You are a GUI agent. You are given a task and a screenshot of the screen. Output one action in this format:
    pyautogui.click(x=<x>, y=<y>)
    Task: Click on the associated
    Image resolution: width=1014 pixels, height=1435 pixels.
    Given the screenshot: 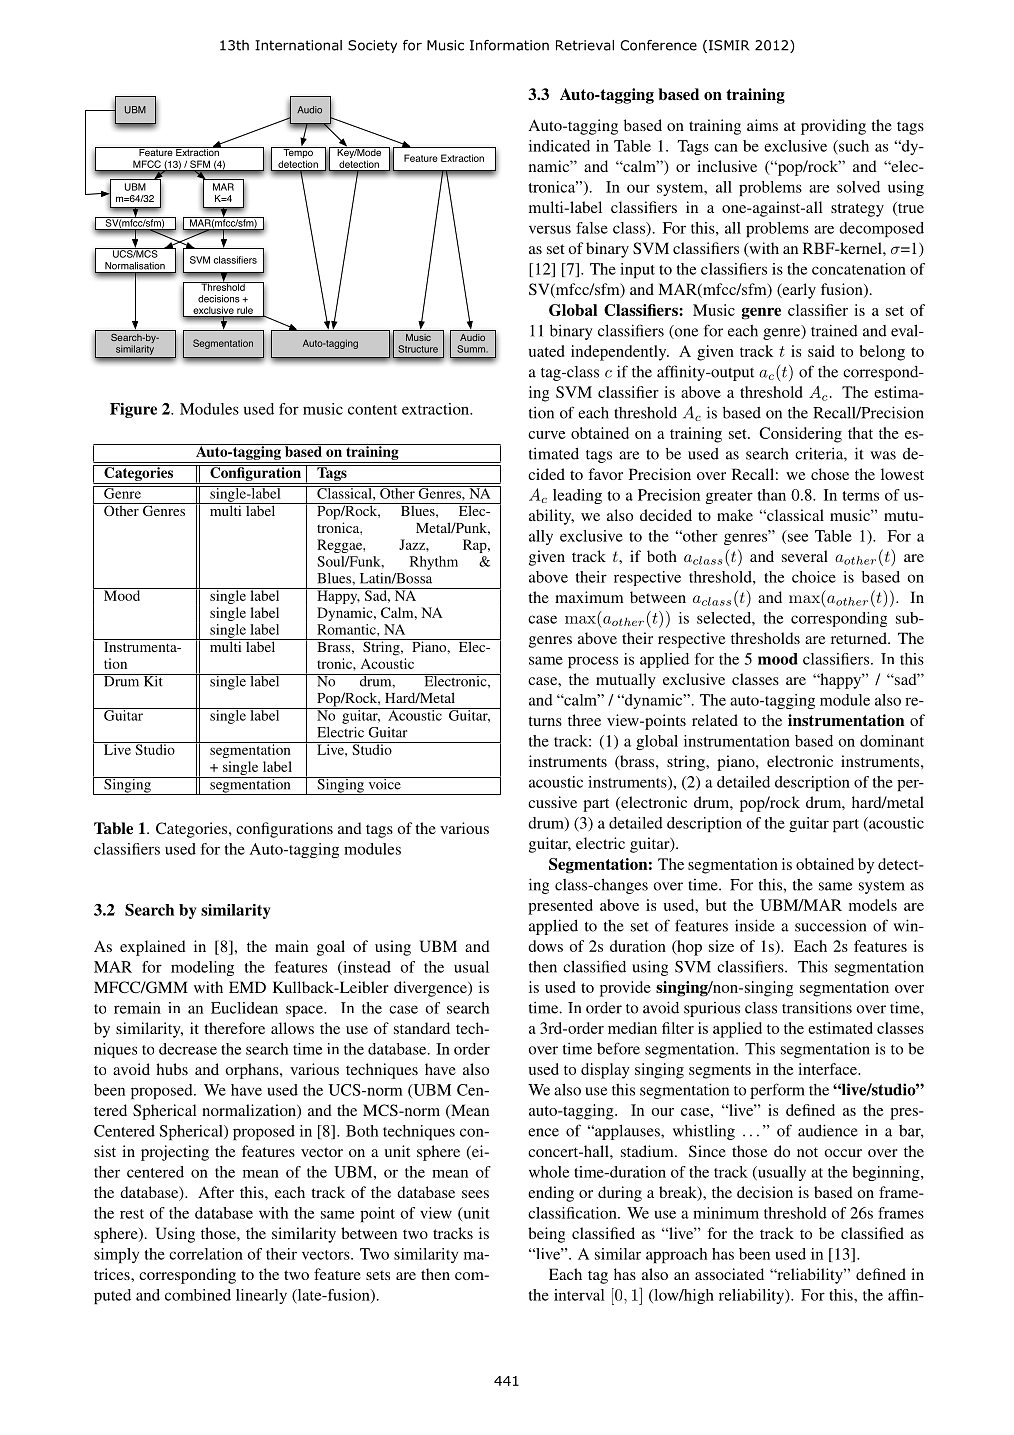 What is the action you would take?
    pyautogui.click(x=729, y=1274)
